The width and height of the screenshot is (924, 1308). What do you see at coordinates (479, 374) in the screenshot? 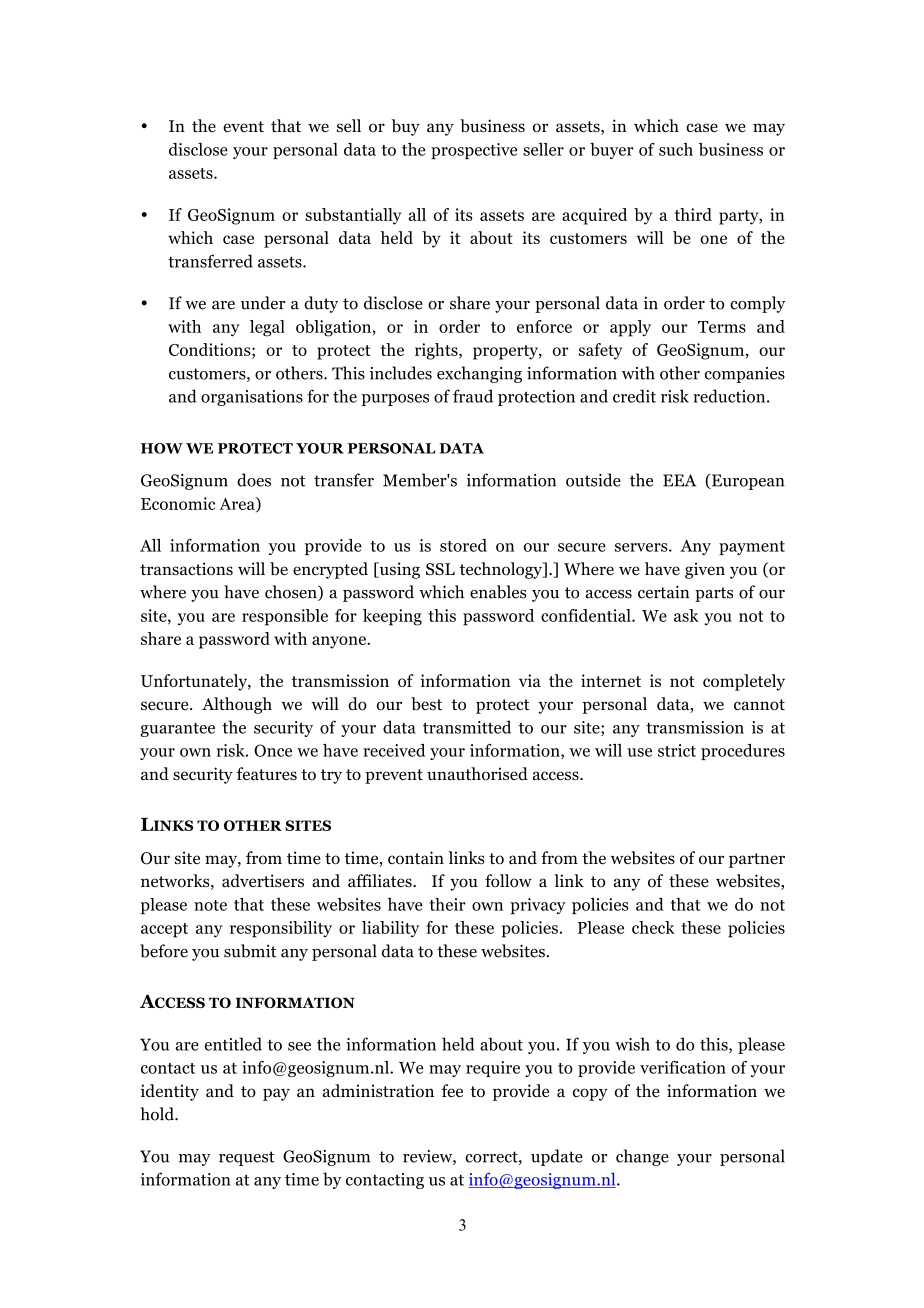
I see `exchanging` at bounding box center [479, 374].
